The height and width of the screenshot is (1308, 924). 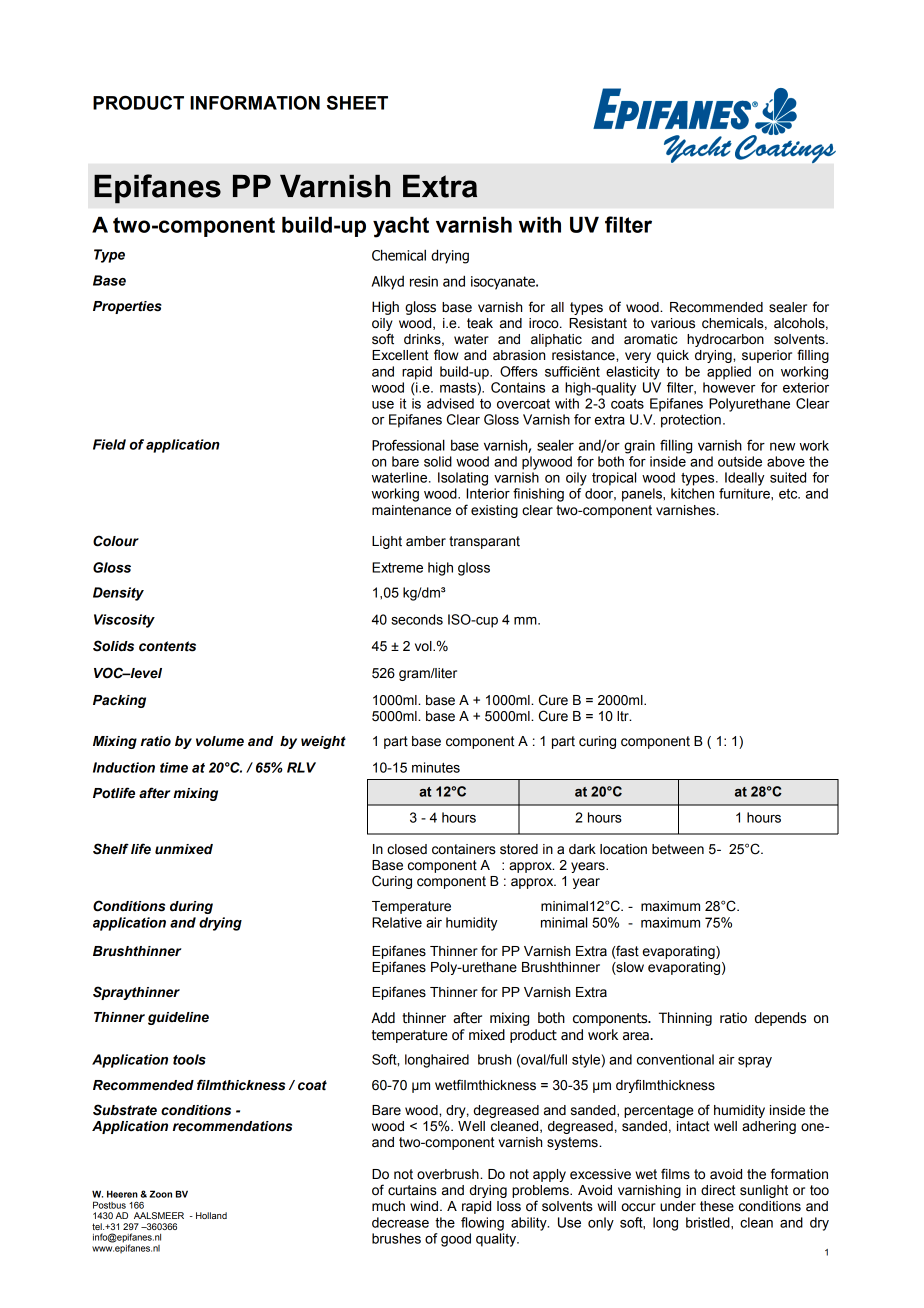 I want to click on various, so click(x=673, y=323).
